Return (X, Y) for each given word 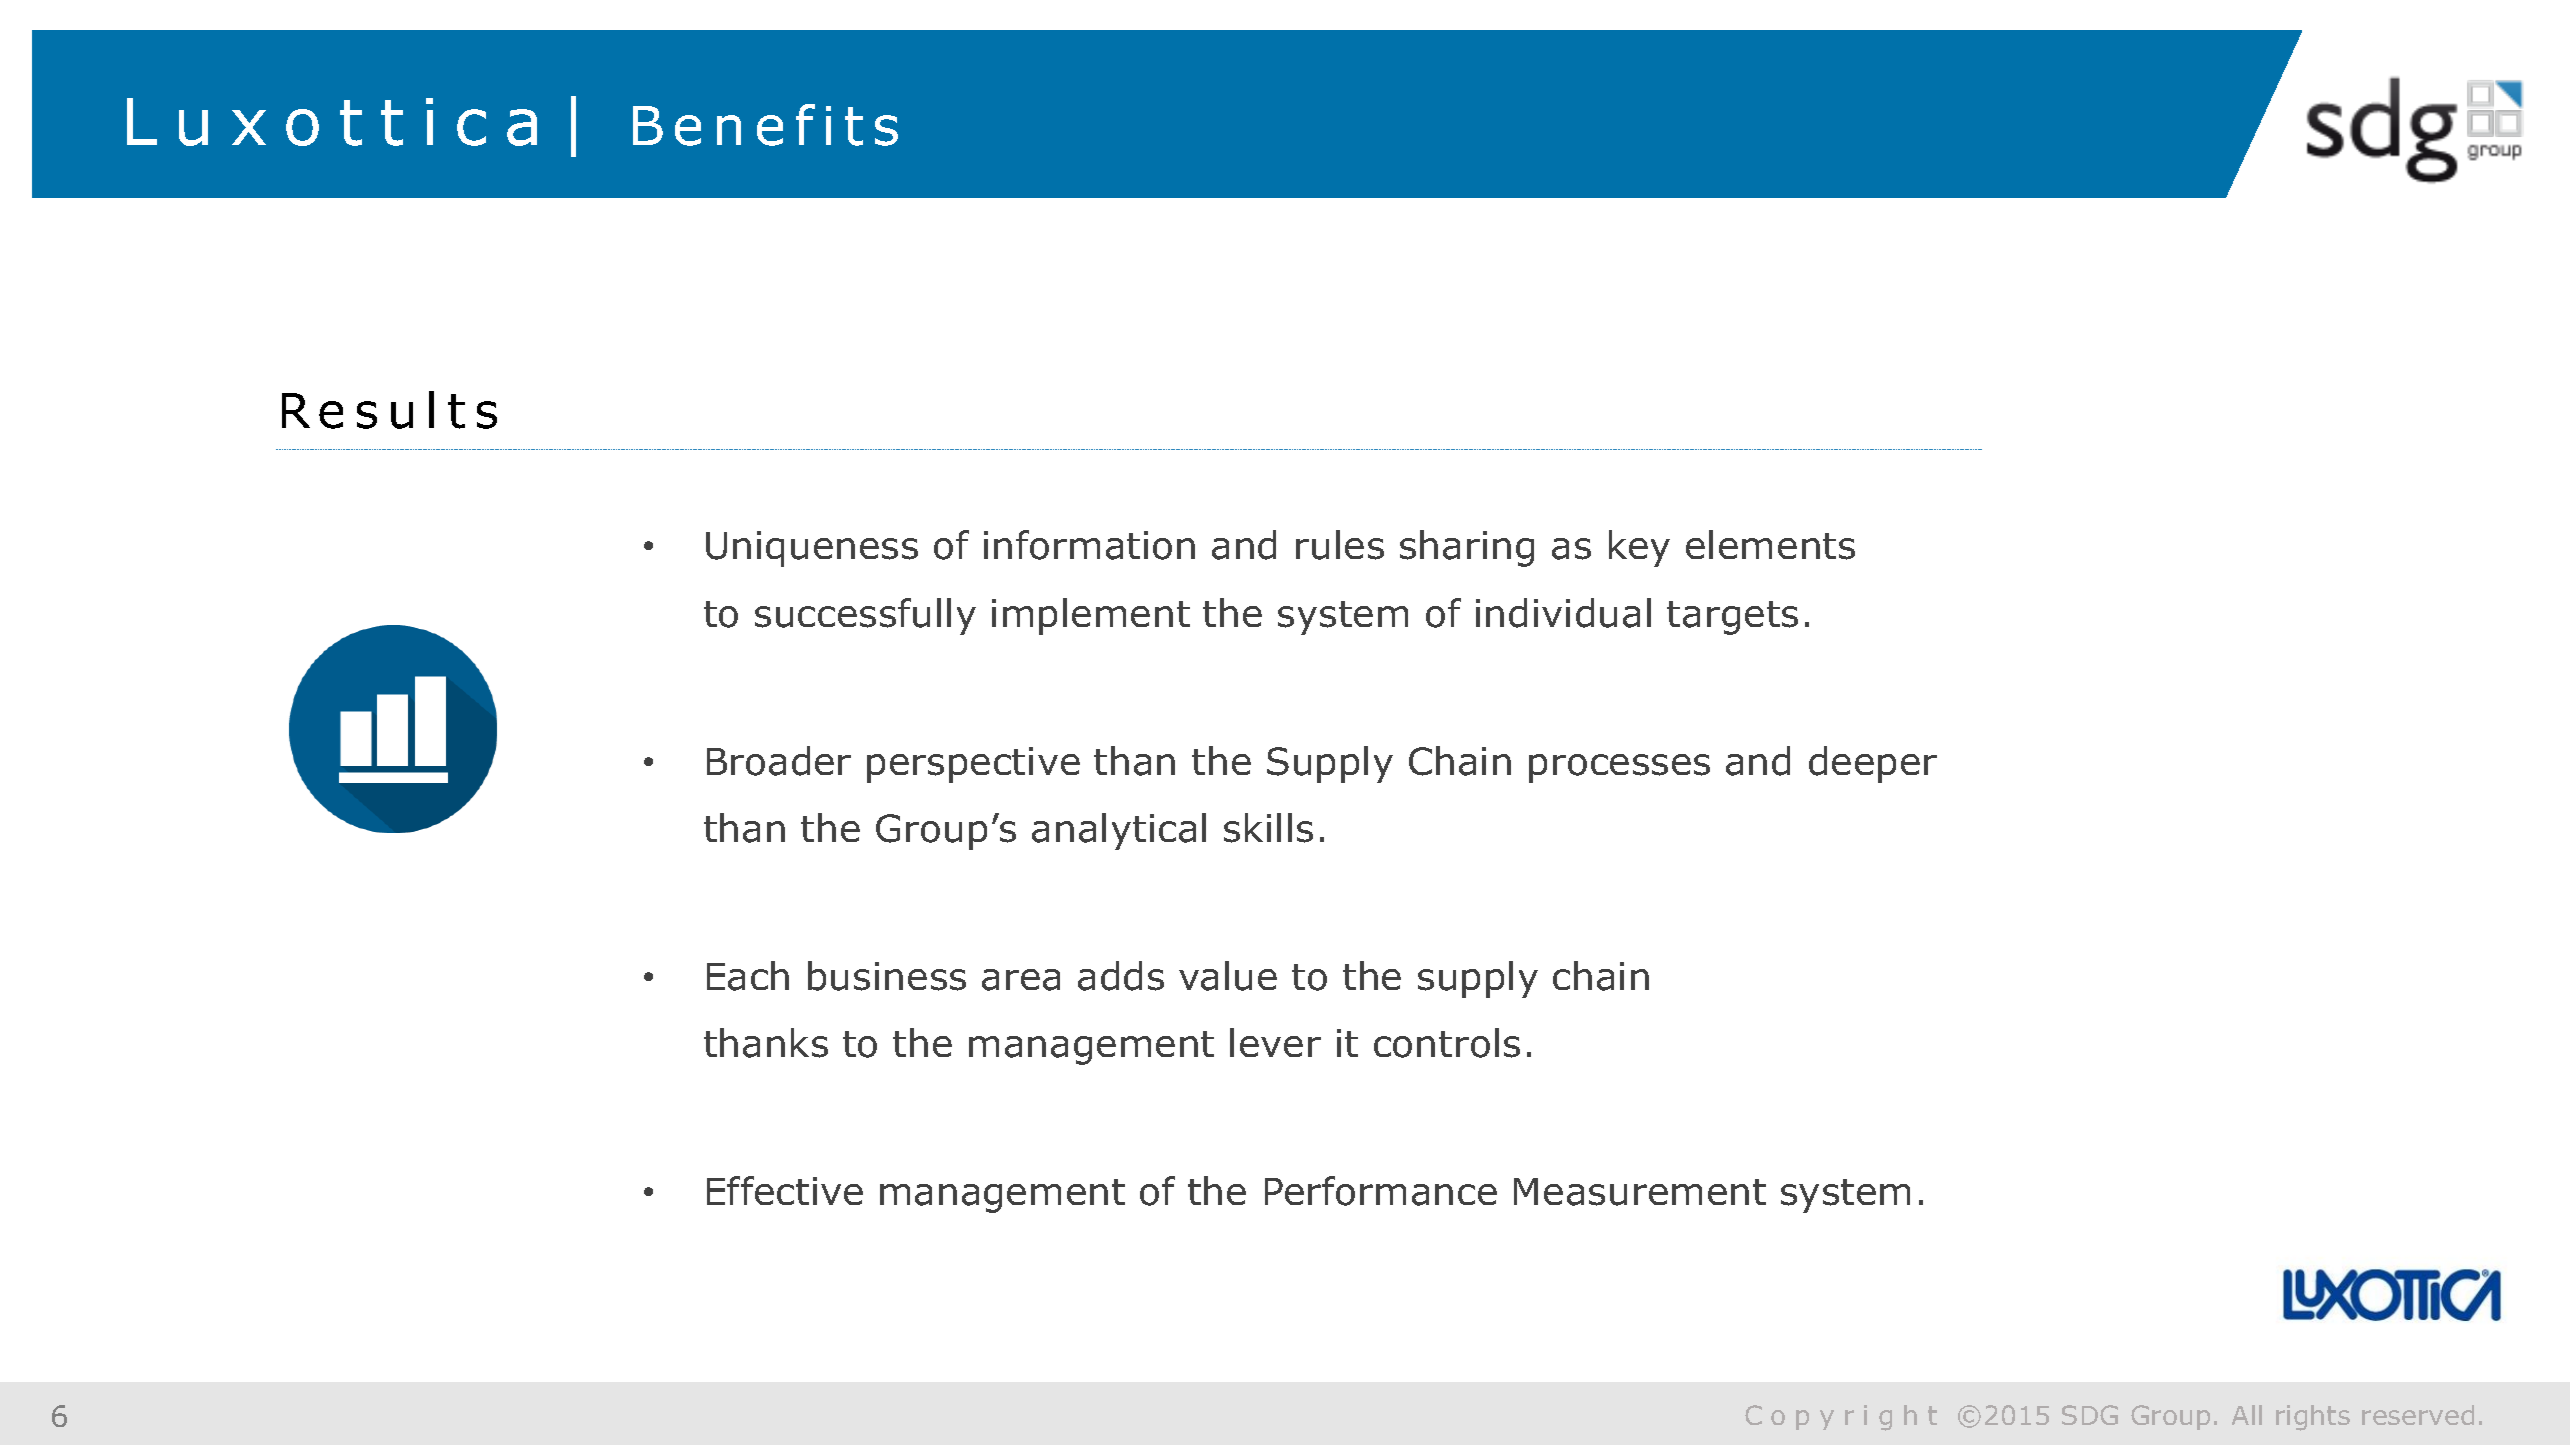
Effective (785, 1190)
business (887, 976)
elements (1770, 545)
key (1639, 548)
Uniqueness (812, 549)
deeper (1873, 764)
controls (1447, 1043)
